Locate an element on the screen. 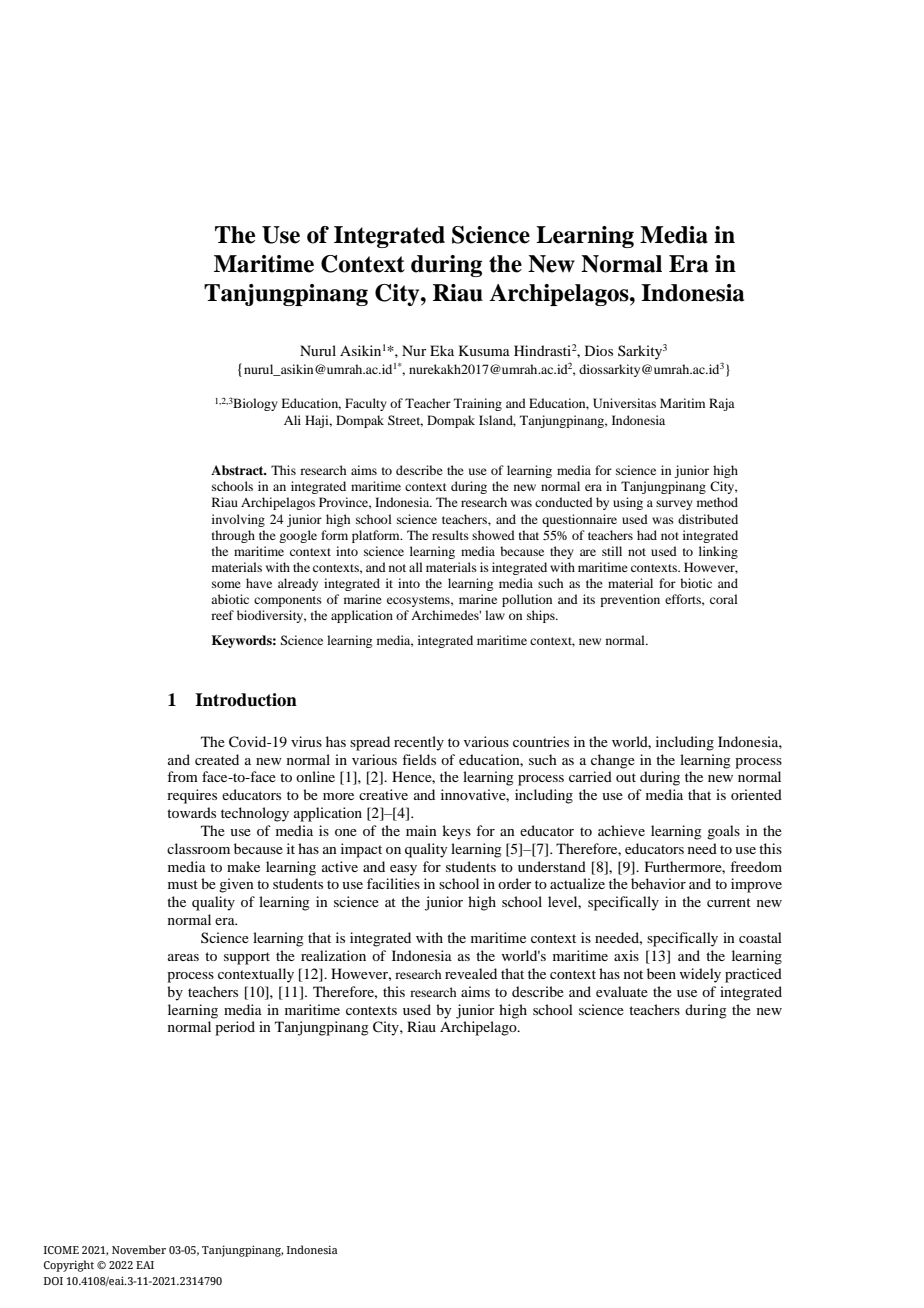 The width and height of the screenshot is (924, 1308). period is located at coordinates (235, 1028).
